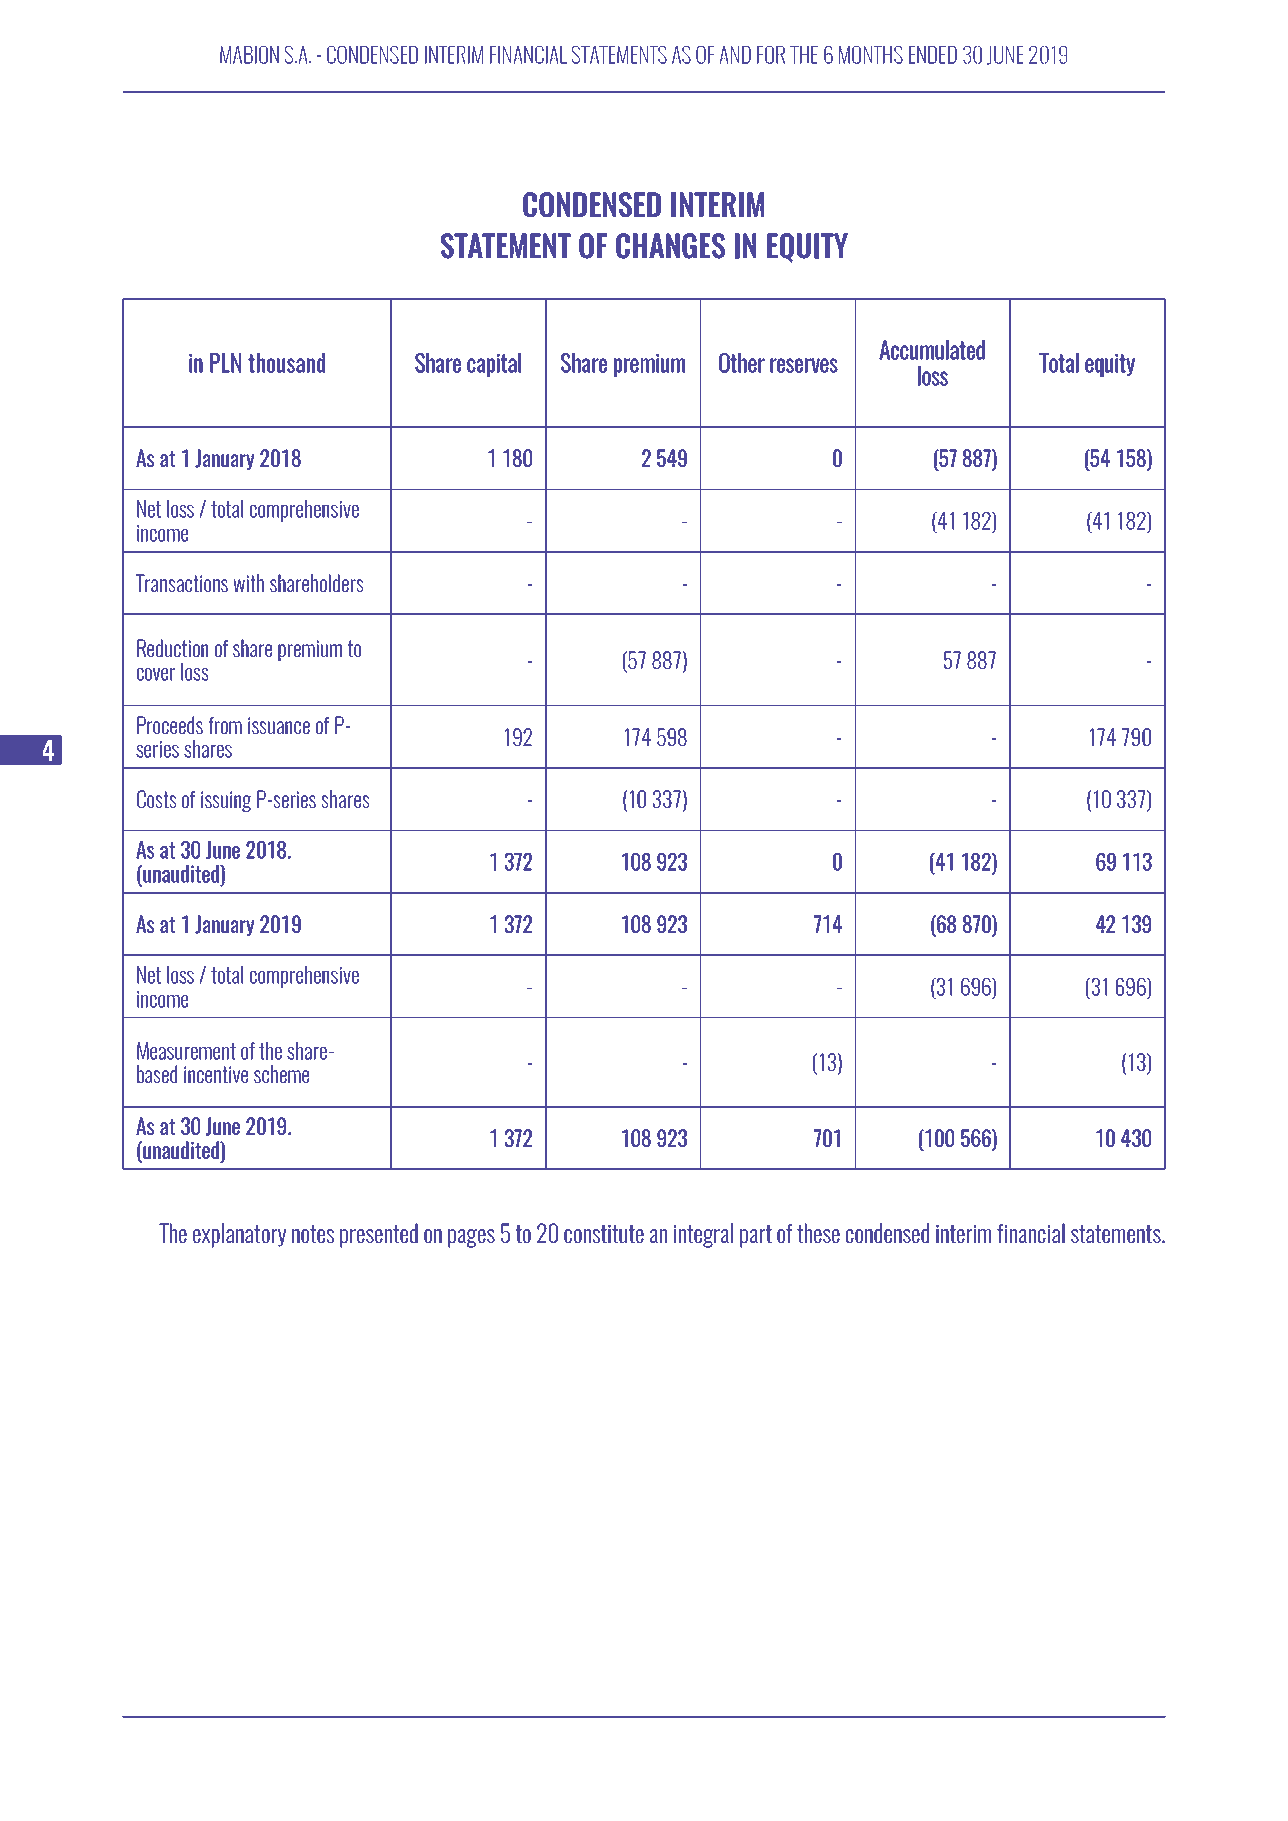 The height and width of the screenshot is (1821, 1288). Describe the element at coordinates (604, 1234) in the screenshot. I see `constitute` at that location.
